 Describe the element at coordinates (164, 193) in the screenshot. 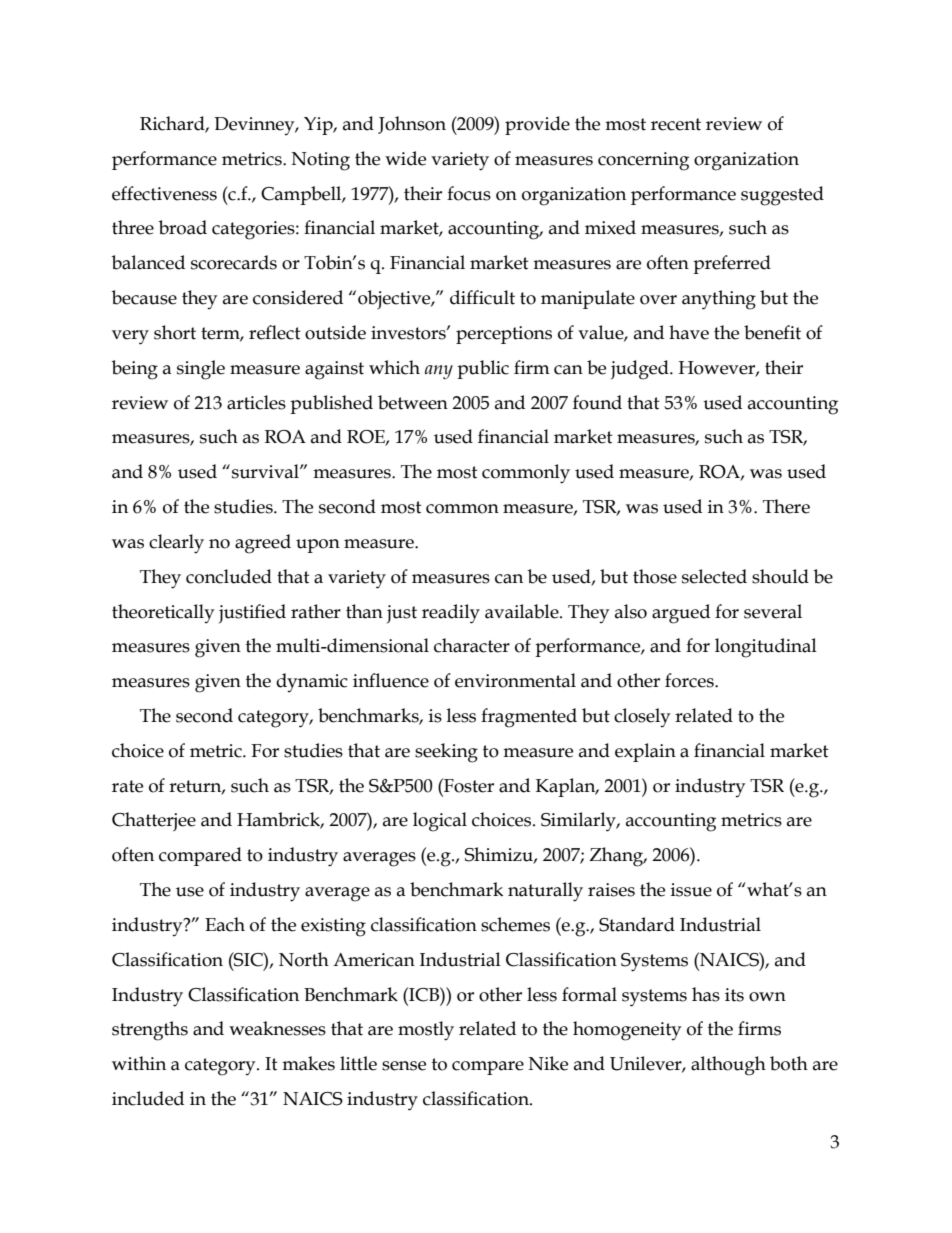

I see `effectiveness` at that location.
